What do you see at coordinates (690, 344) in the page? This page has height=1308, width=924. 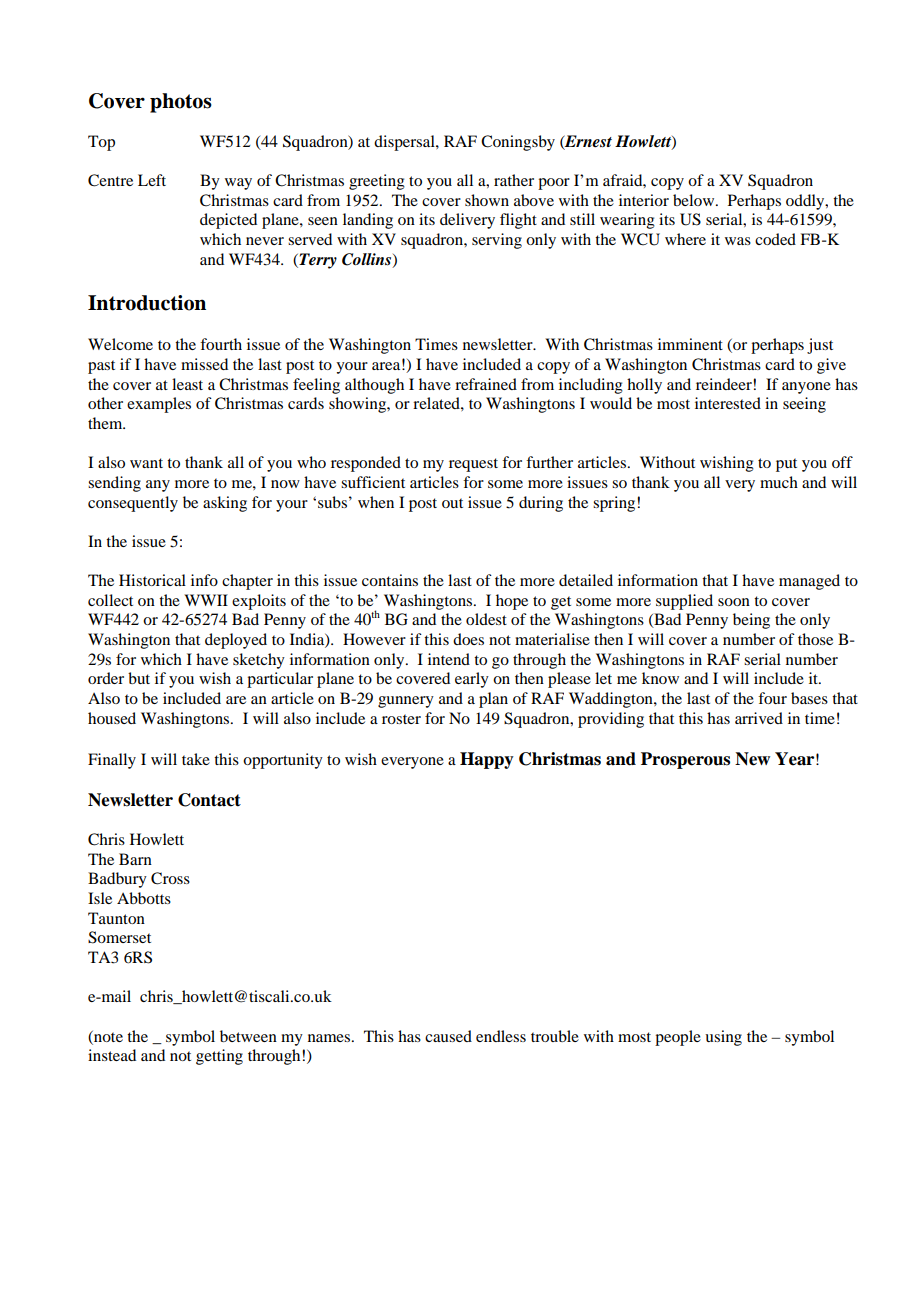 I see `imminent` at bounding box center [690, 344].
